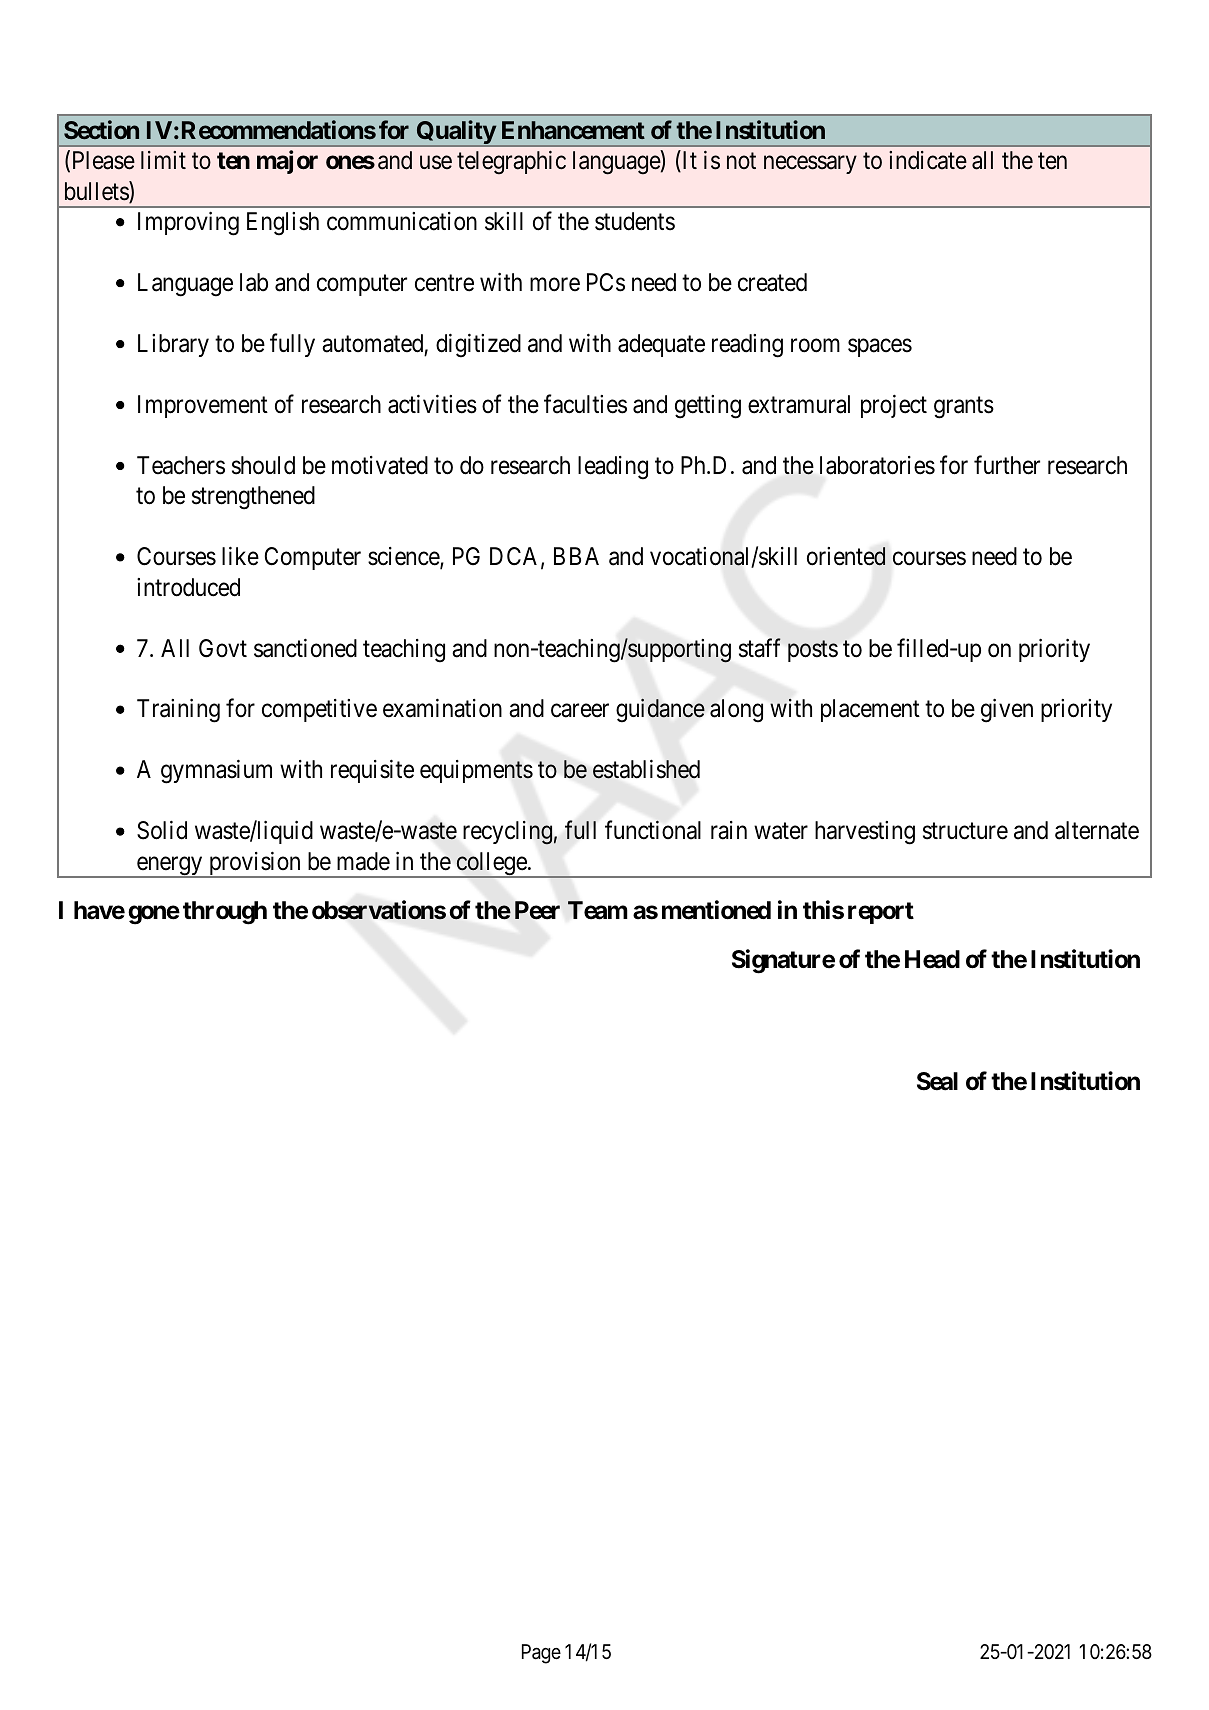 This page has width=1209, height=1710. I want to click on given, so click(1007, 711).
